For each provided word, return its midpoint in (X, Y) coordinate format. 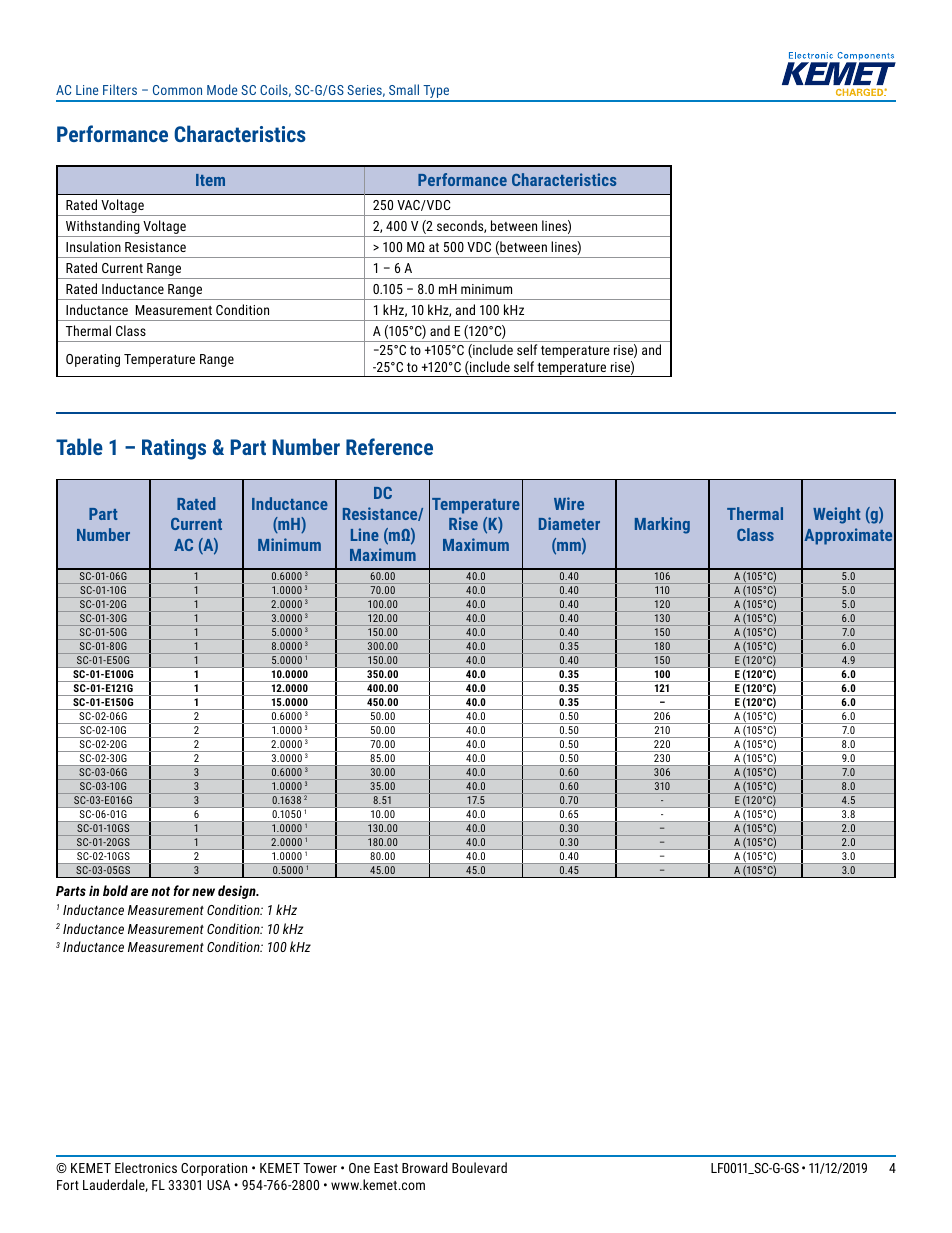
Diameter (569, 523)
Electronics (146, 1167)
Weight (836, 515)
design (238, 892)
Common (177, 90)
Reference (389, 446)
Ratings (174, 449)
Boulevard (479, 1167)
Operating (93, 360)
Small (404, 89)
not (160, 891)
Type (436, 93)
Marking (662, 525)
